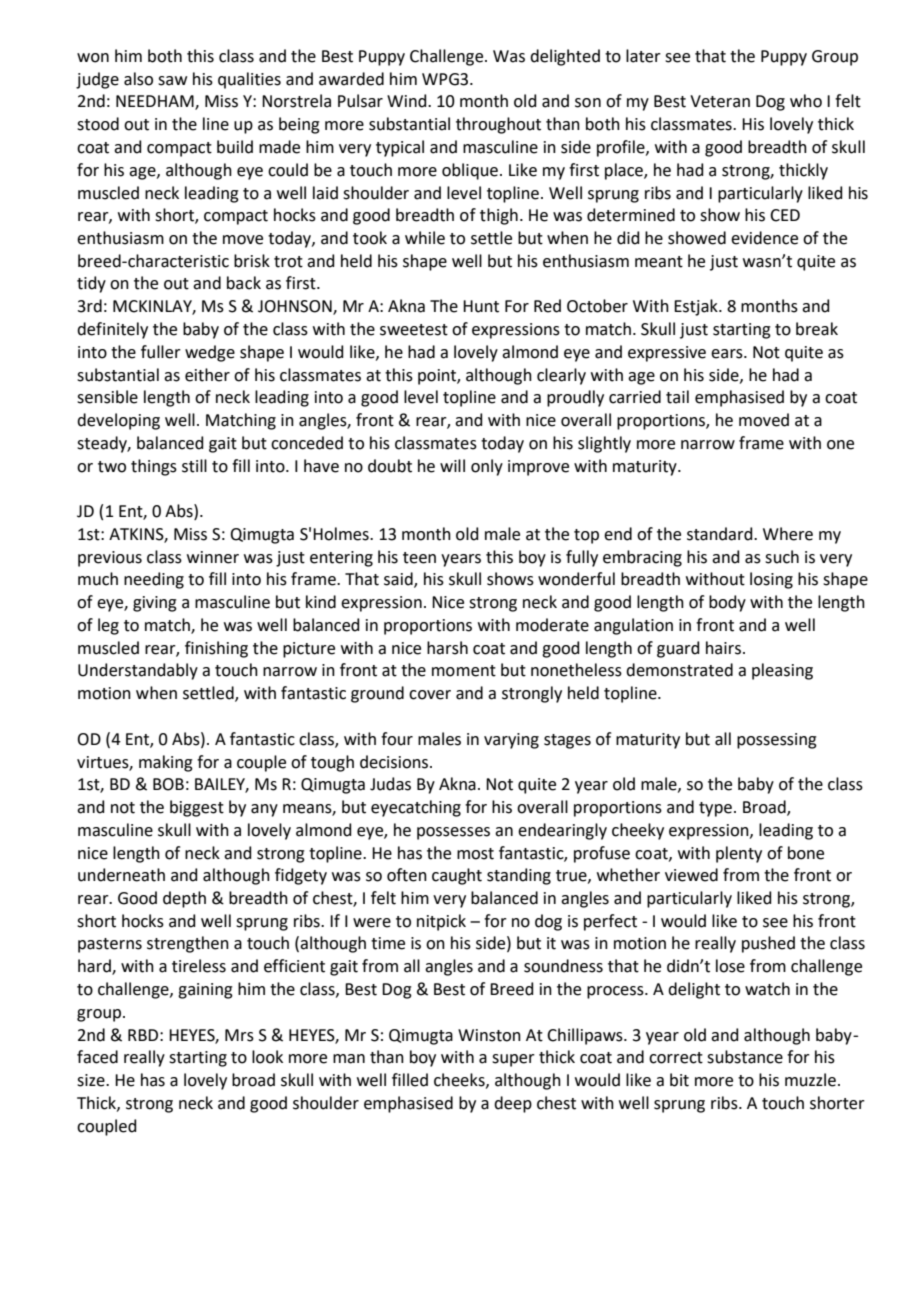 Image resolution: width=924 pixels, height=1308 pixels. I want to click on biggest, so click(197, 808).
